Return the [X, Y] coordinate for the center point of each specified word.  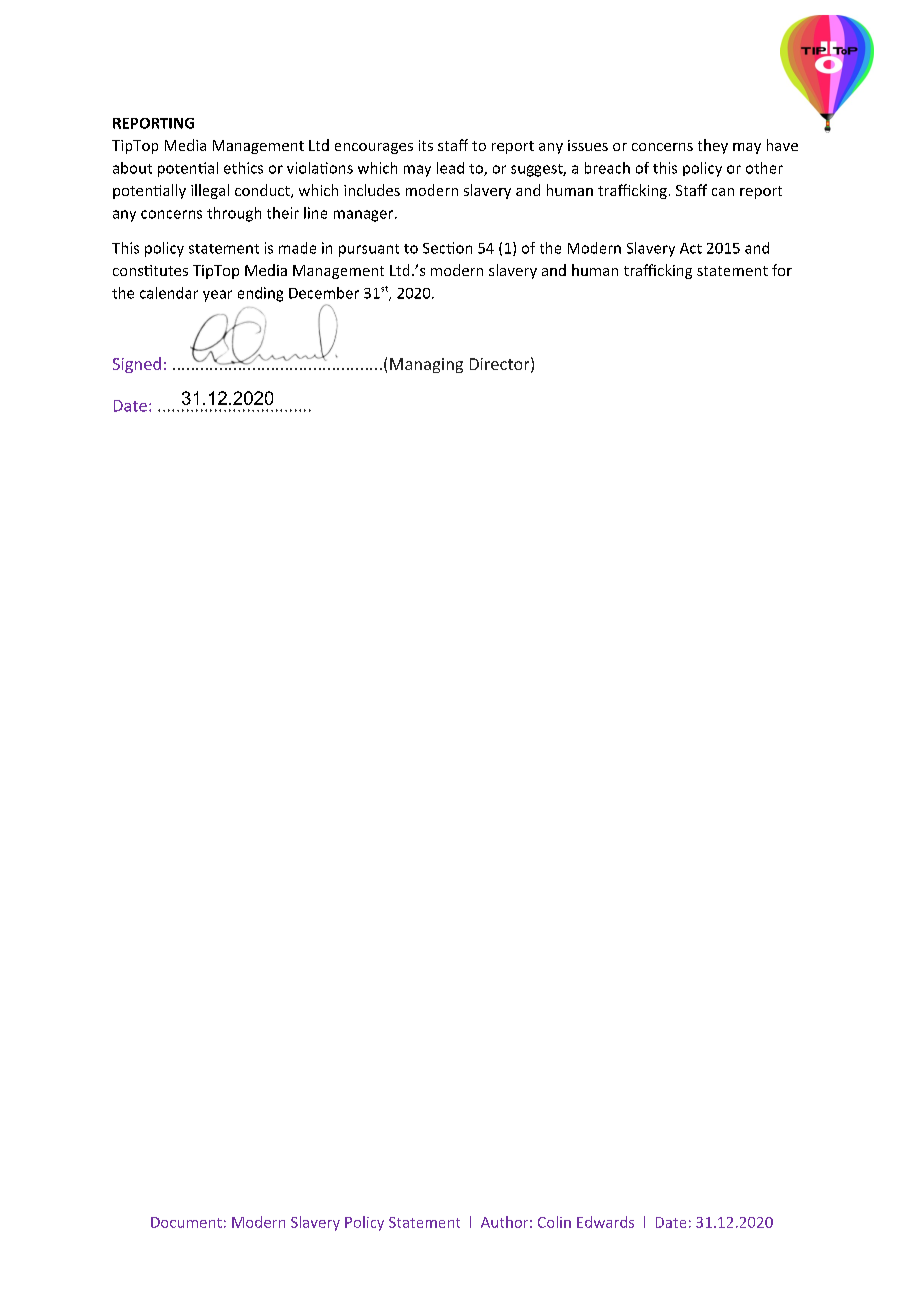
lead [450, 168]
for [782, 270]
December [324, 293]
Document [186, 1222]
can [723, 192]
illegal [210, 191]
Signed [137, 365]
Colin [554, 1222]
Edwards [605, 1222]
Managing [426, 365]
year [217, 296]
